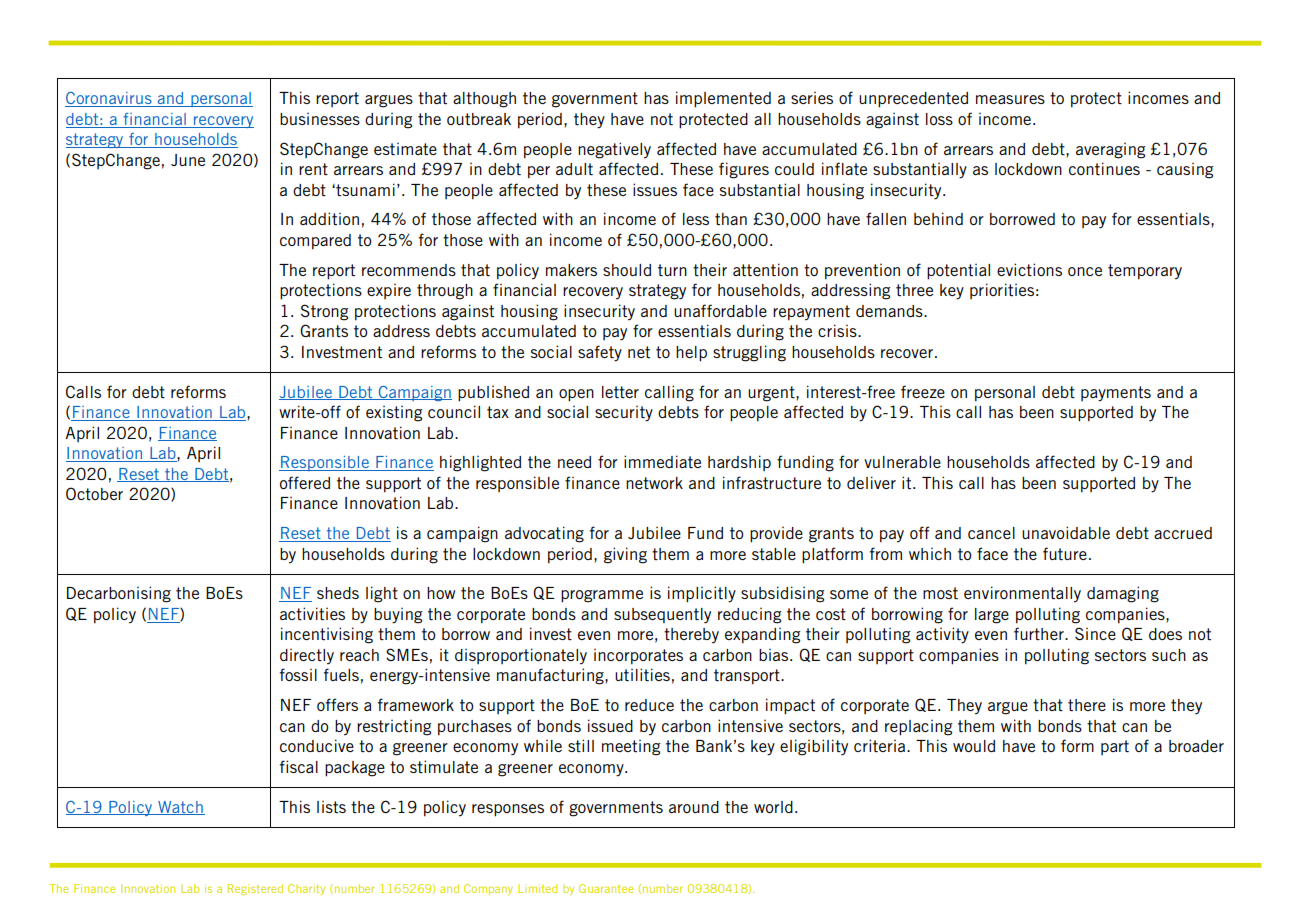  Describe the element at coordinates (312, 613) in the screenshot. I see `activities` at that location.
